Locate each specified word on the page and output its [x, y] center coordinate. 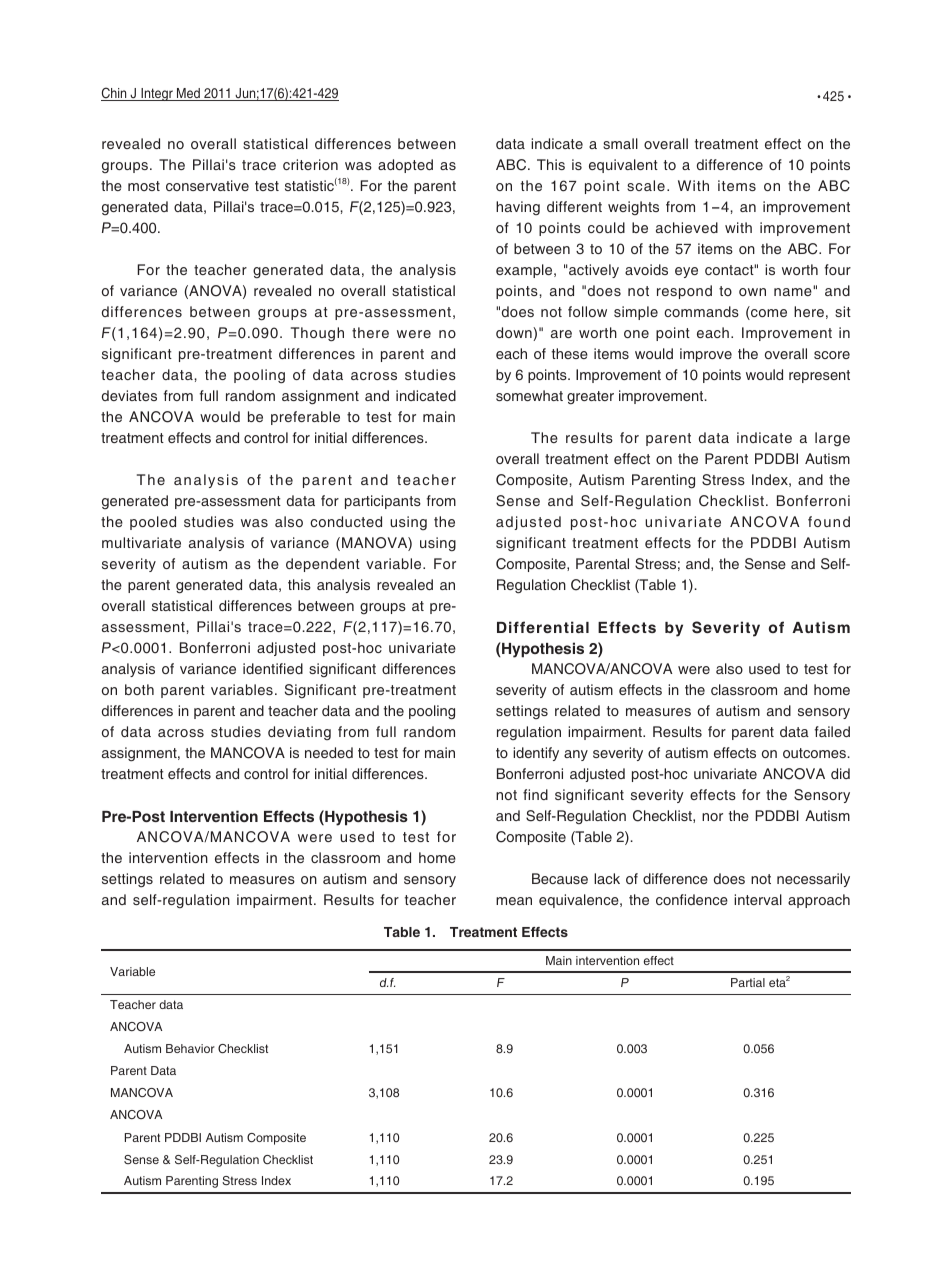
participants [383, 502]
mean [514, 901]
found [829, 521]
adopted [405, 166]
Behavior [190, 1048]
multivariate [141, 542]
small [620, 143]
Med [188, 94]
